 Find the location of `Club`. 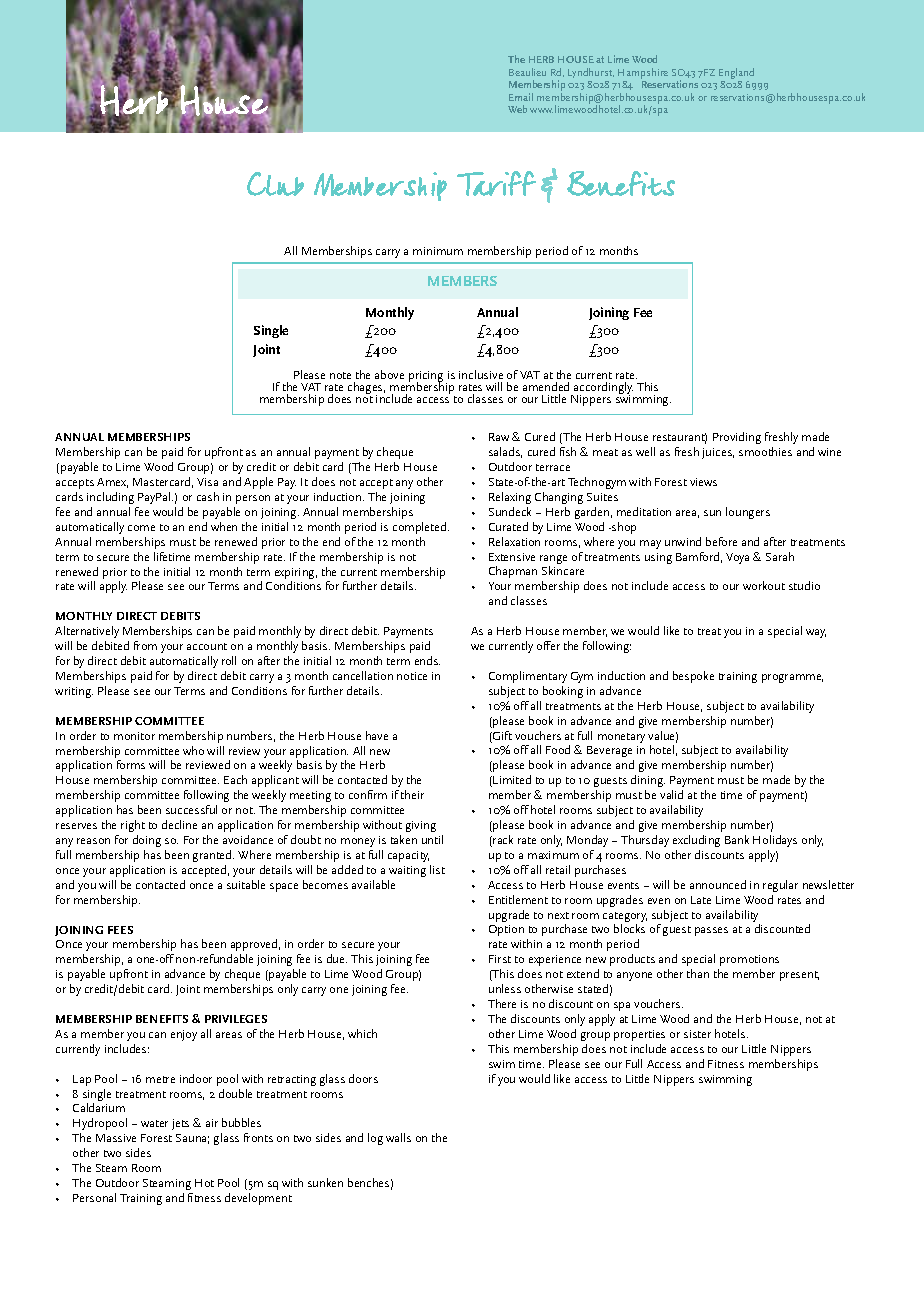

Club is located at coordinates (275, 184).
